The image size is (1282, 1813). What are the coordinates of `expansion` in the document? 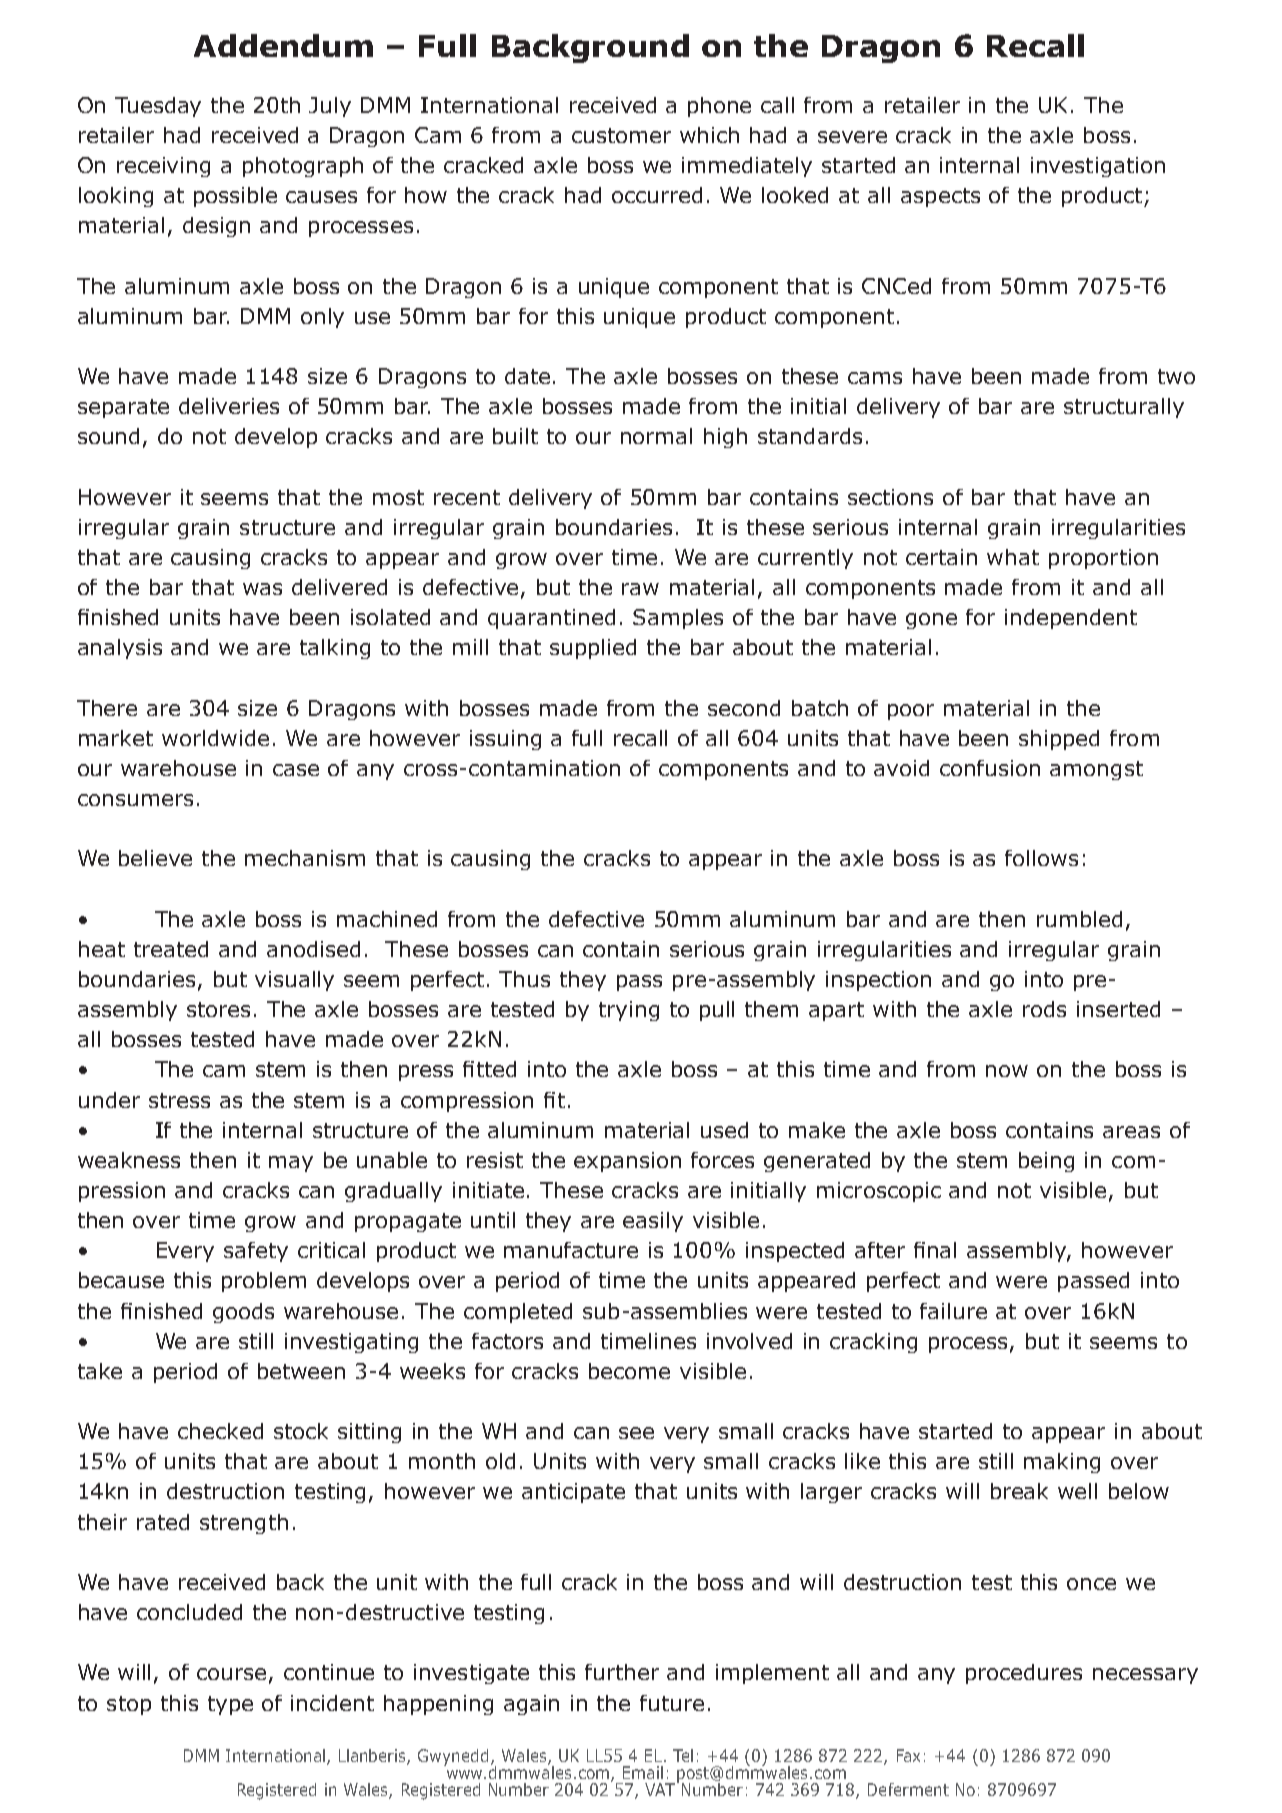 It's located at (627, 1162).
